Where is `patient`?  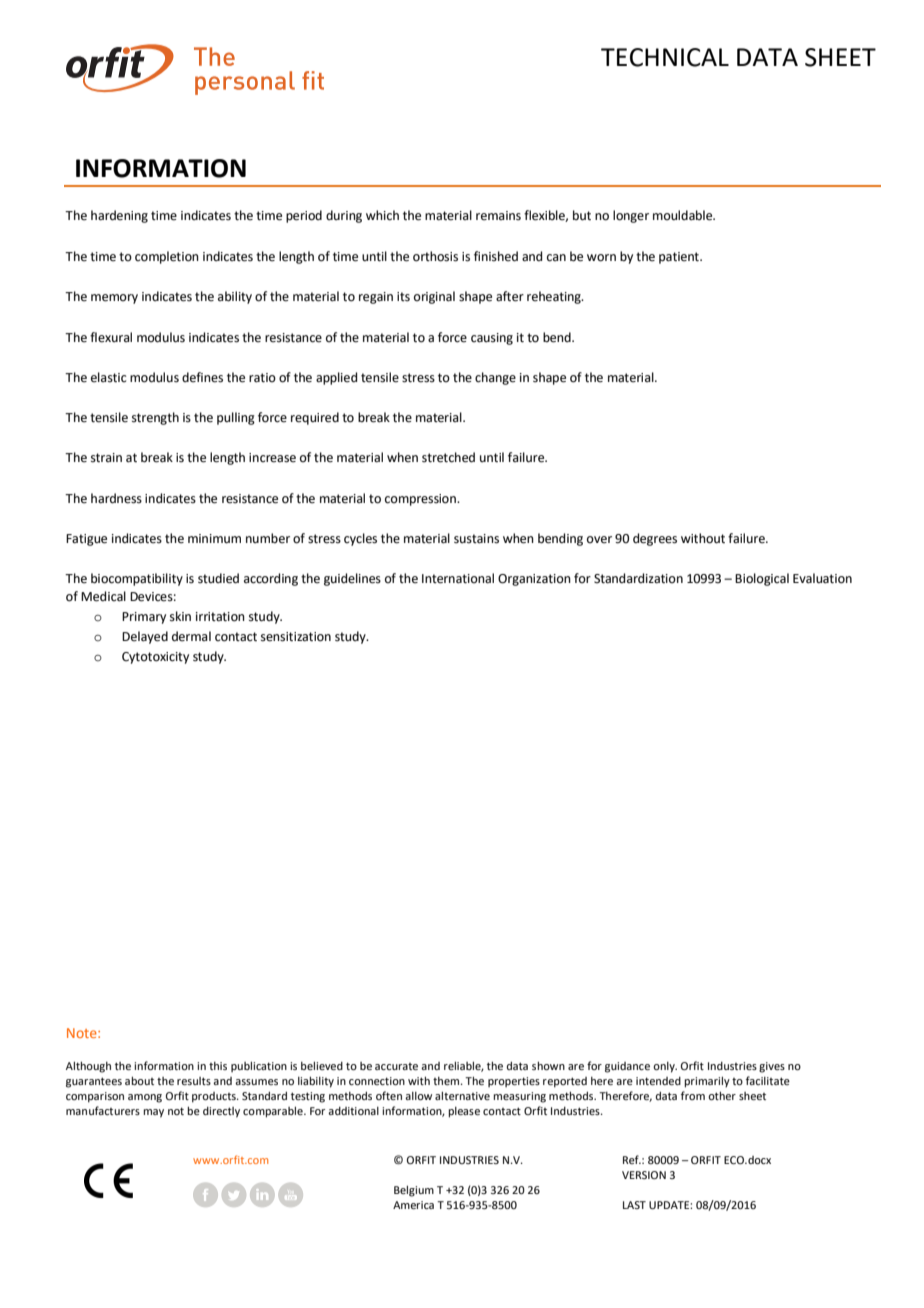 patient is located at coordinates (680, 258).
